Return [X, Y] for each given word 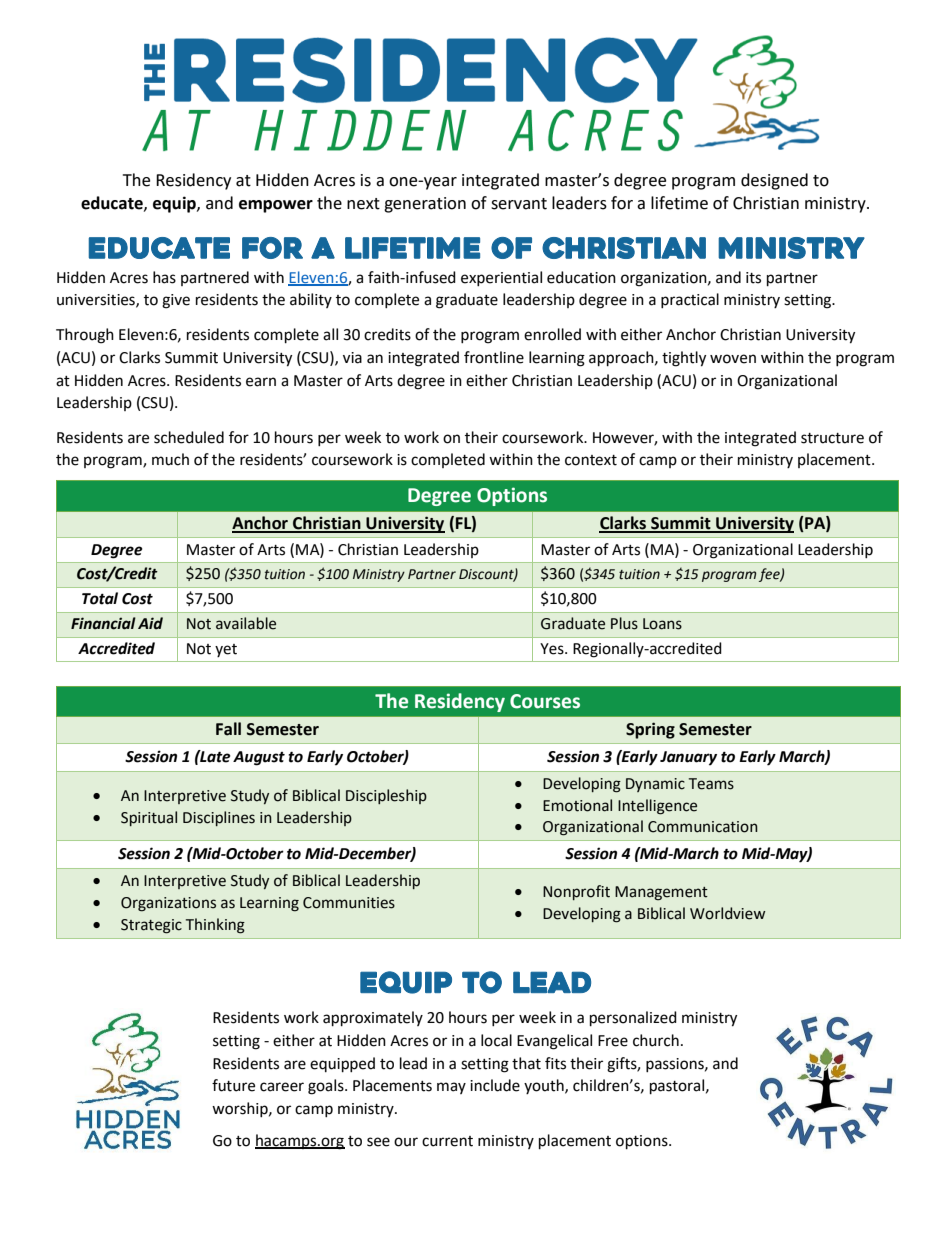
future [233, 1085]
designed [774, 181]
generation [425, 205]
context [591, 460]
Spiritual [149, 818]
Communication [703, 827]
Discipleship [386, 796]
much [170, 459]
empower [276, 206]
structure [832, 438]
